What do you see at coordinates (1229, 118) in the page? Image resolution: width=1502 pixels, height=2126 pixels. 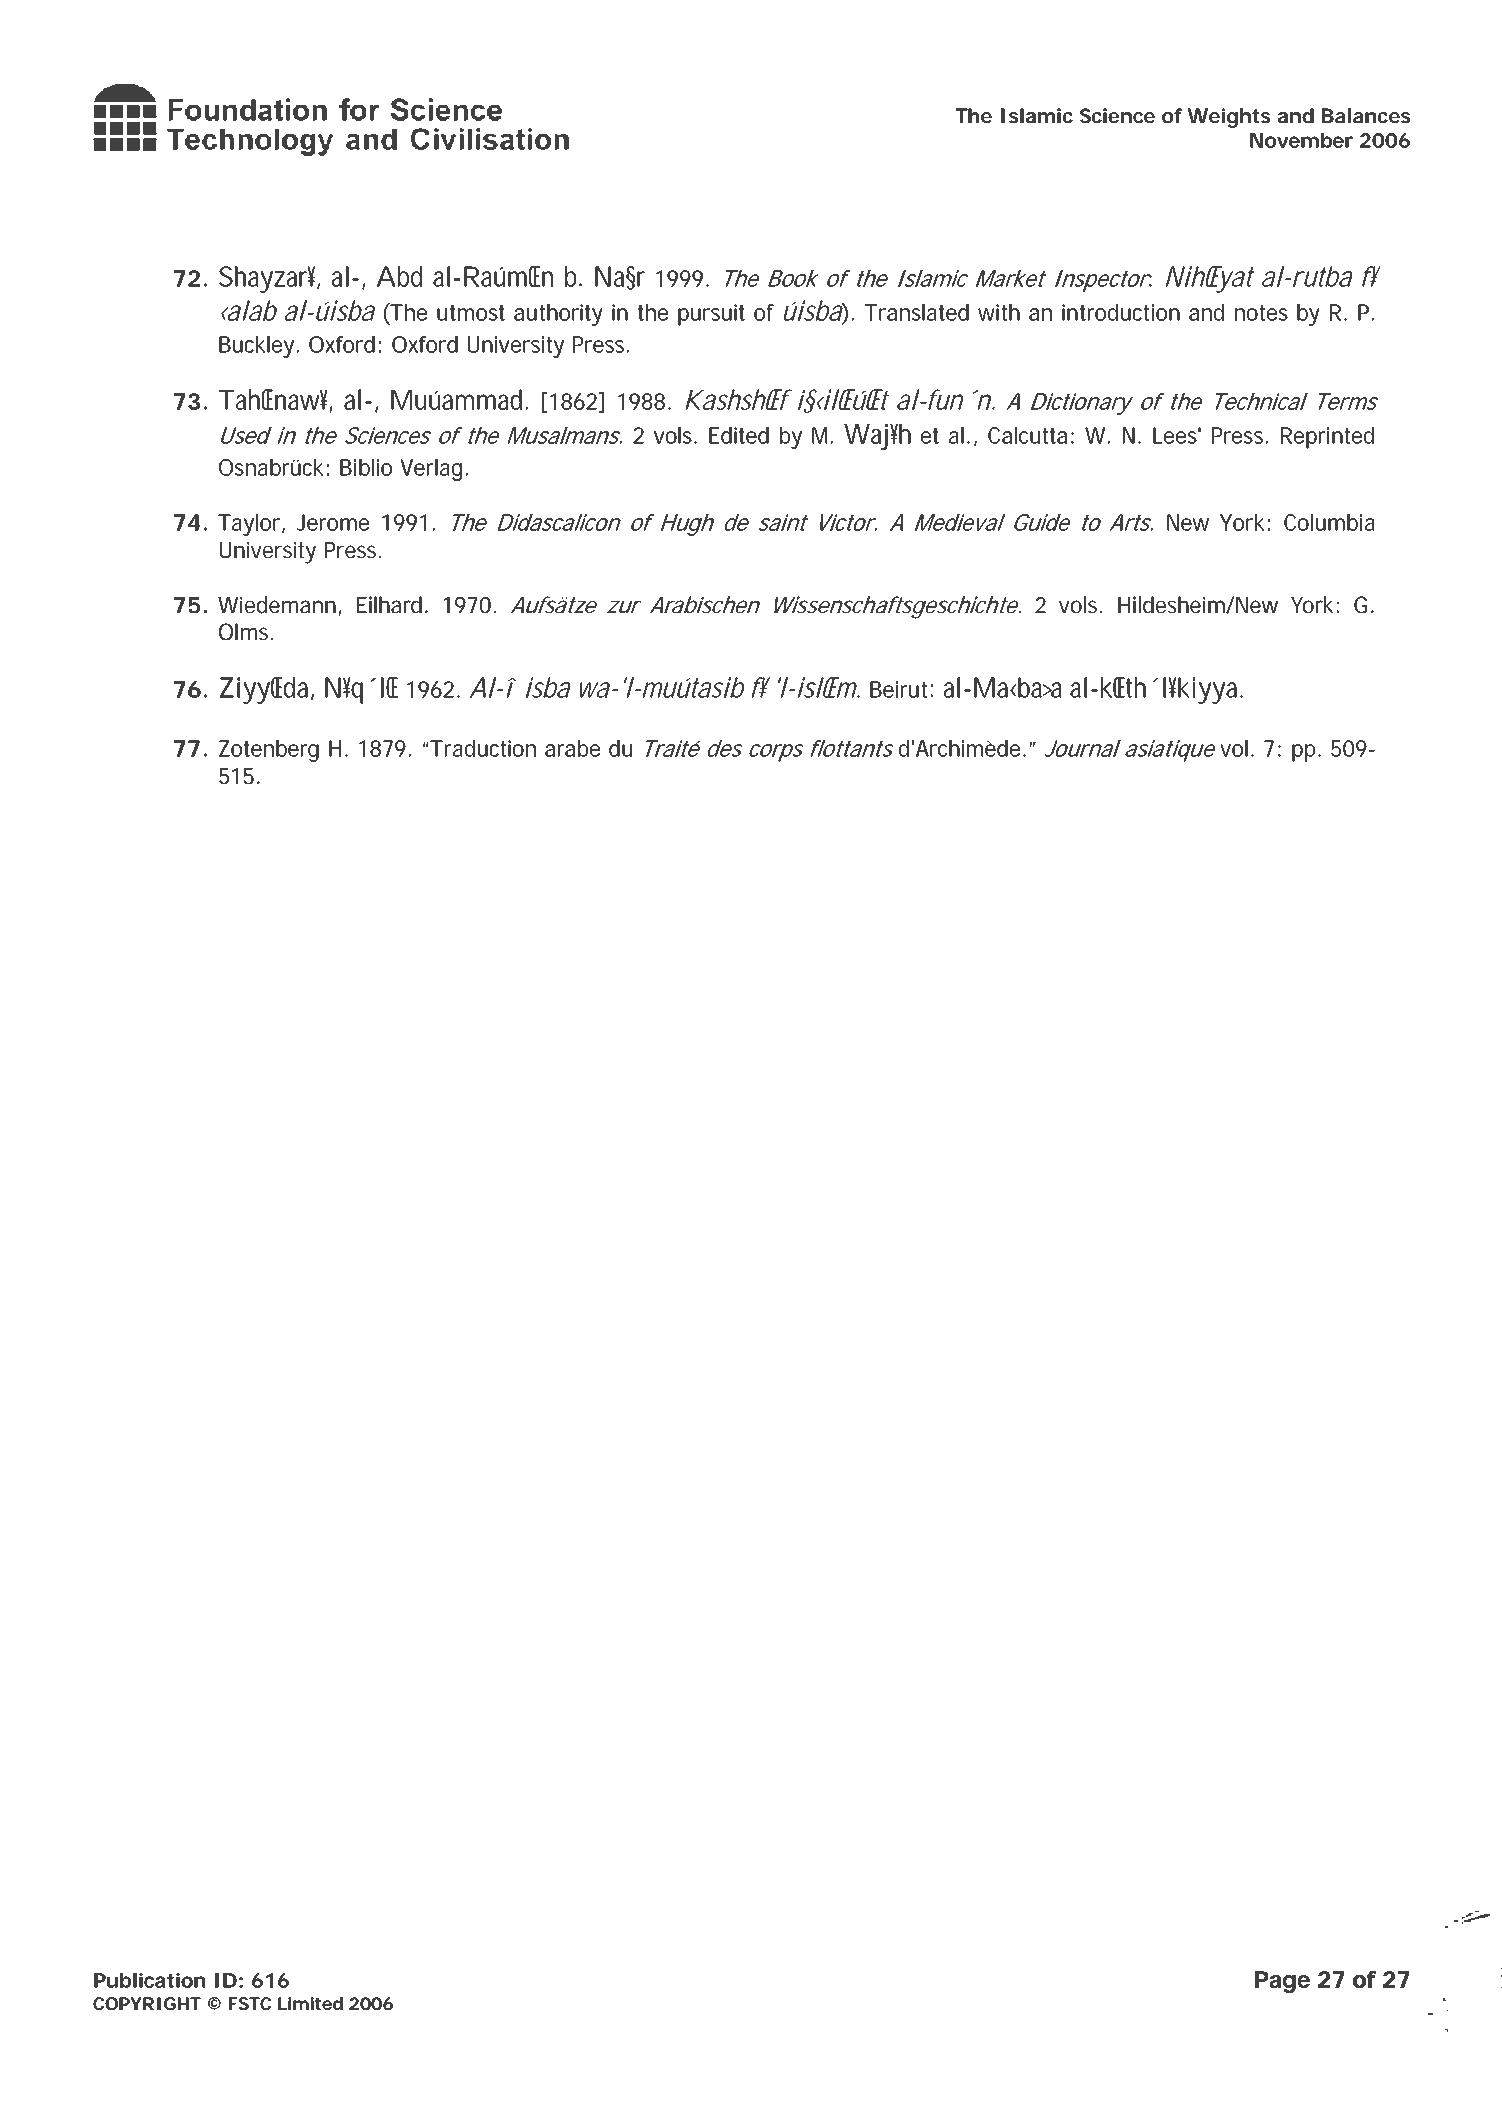 I see `Weights` at bounding box center [1229, 118].
